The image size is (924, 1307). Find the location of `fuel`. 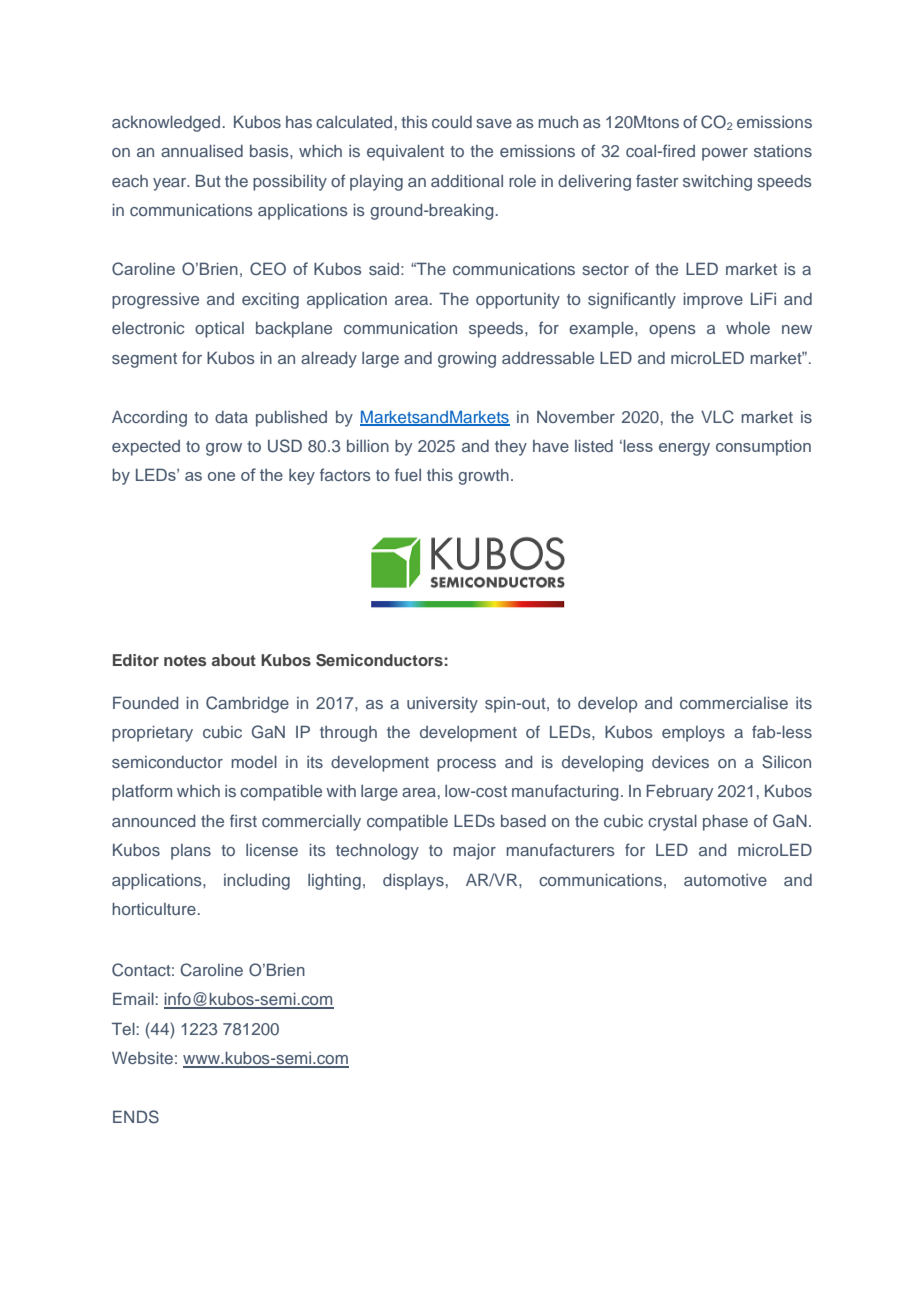

fuel is located at coordinates (408, 474).
